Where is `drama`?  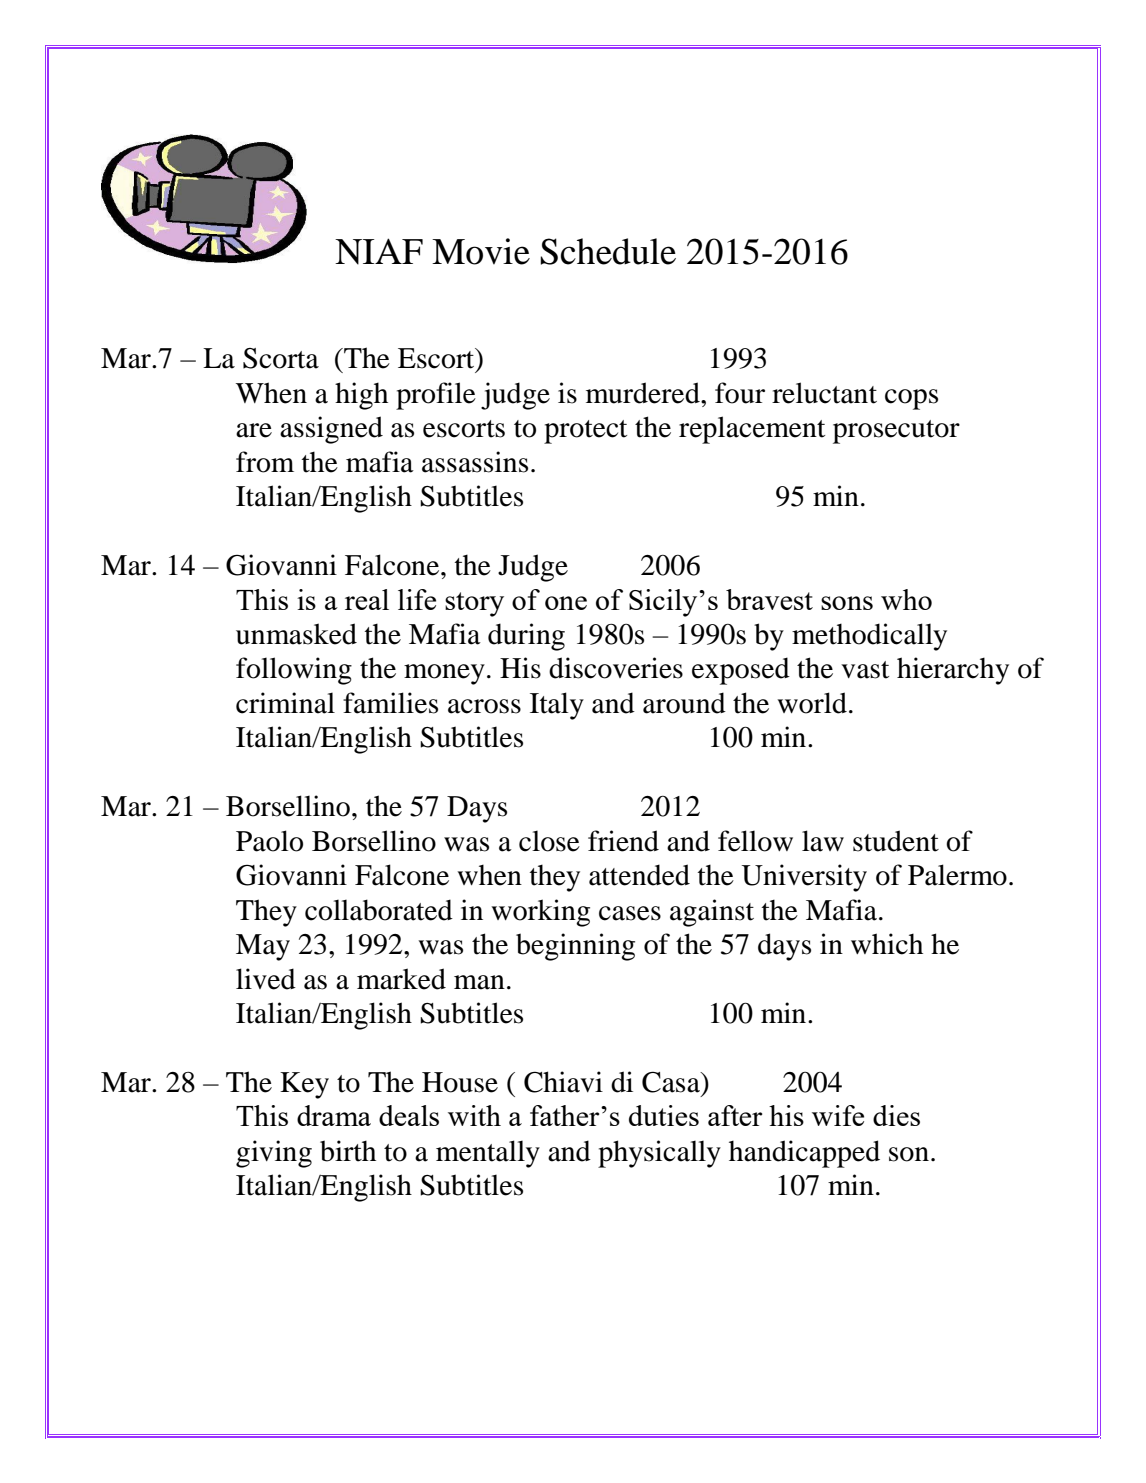
drama is located at coordinates (334, 1115).
